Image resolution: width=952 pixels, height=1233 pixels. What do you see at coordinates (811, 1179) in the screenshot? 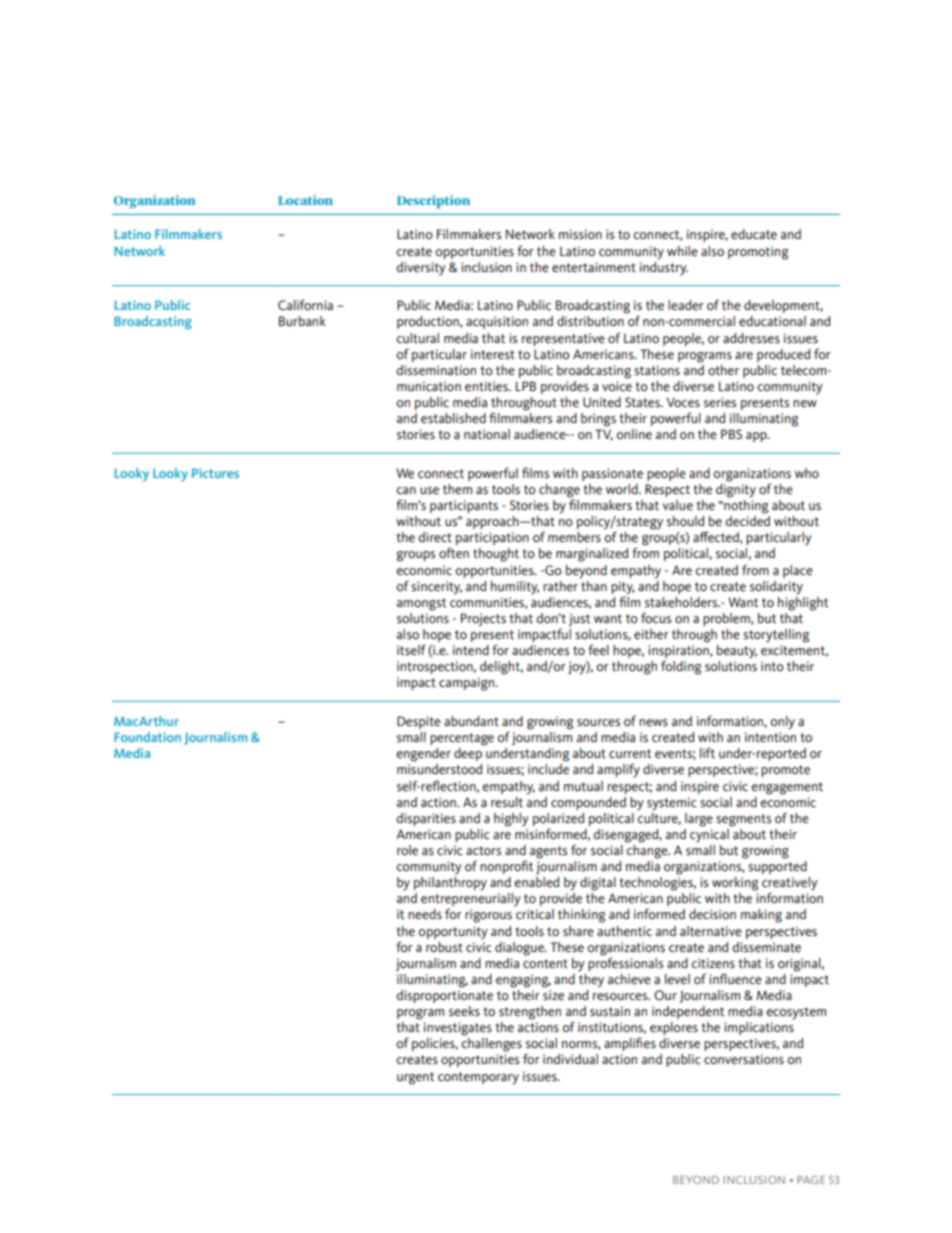
I see `PAGE` at bounding box center [811, 1179].
